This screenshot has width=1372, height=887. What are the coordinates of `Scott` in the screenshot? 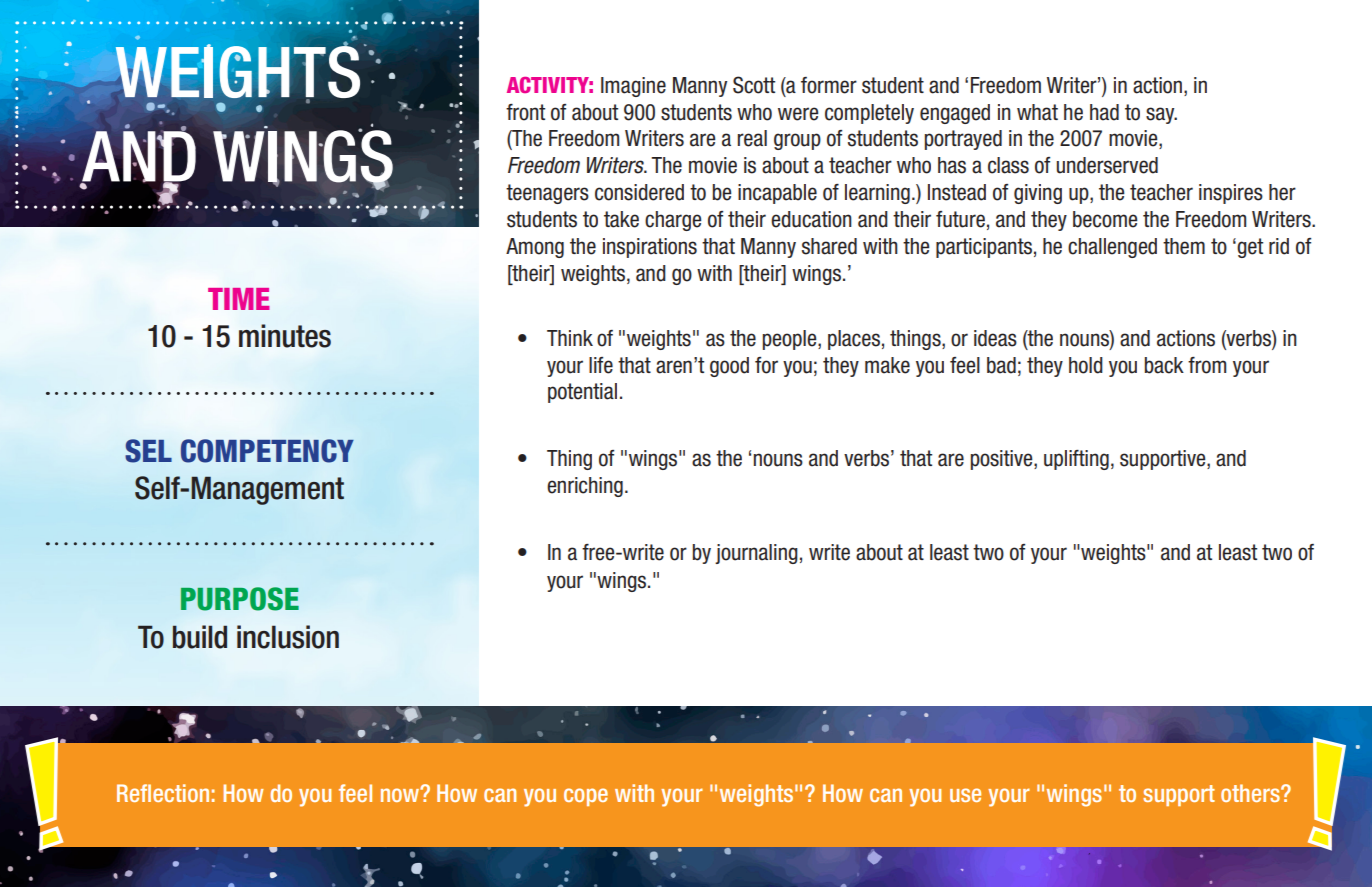 It's located at (754, 85).
